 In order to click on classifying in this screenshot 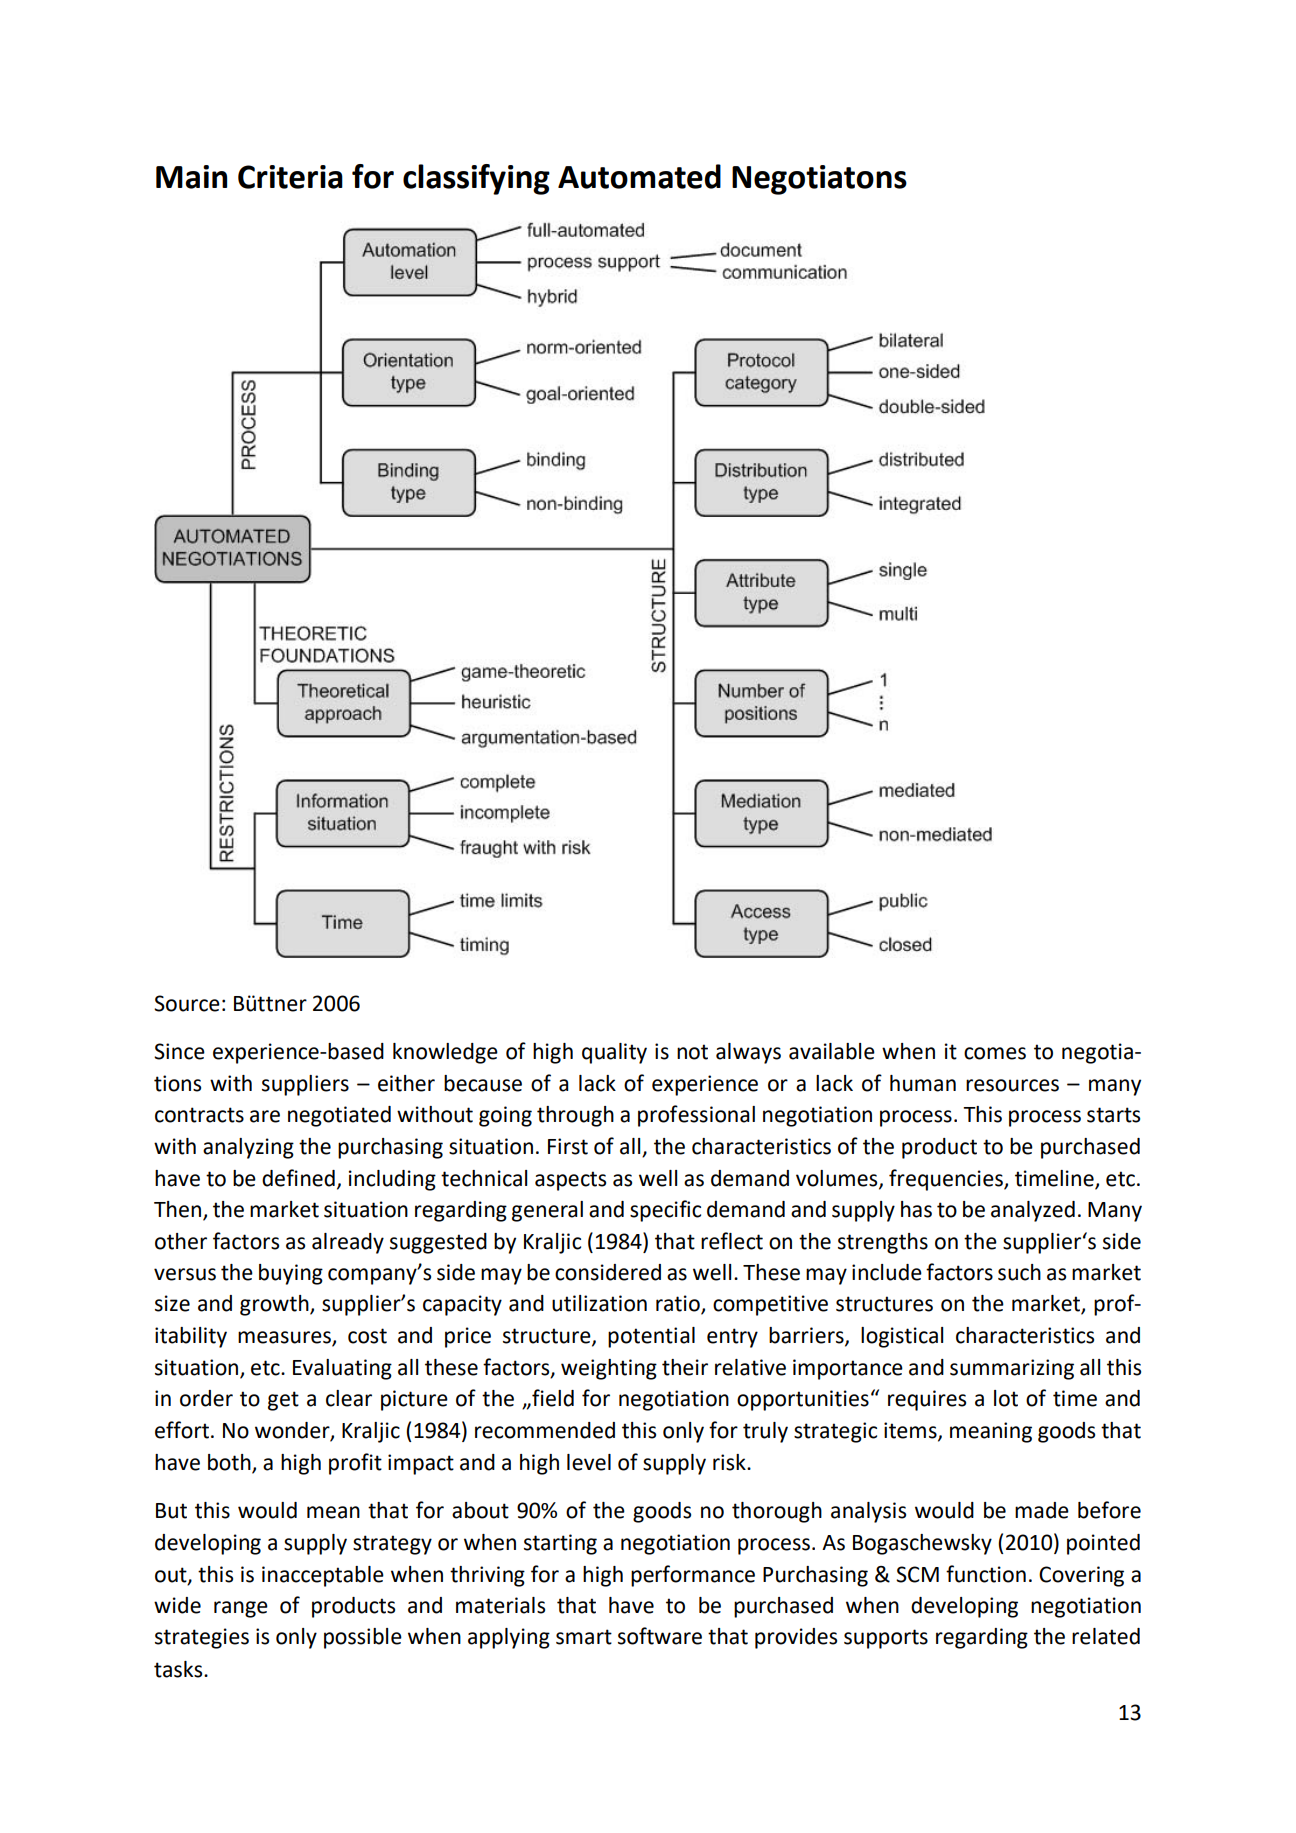, I will do `click(476, 179)`.
